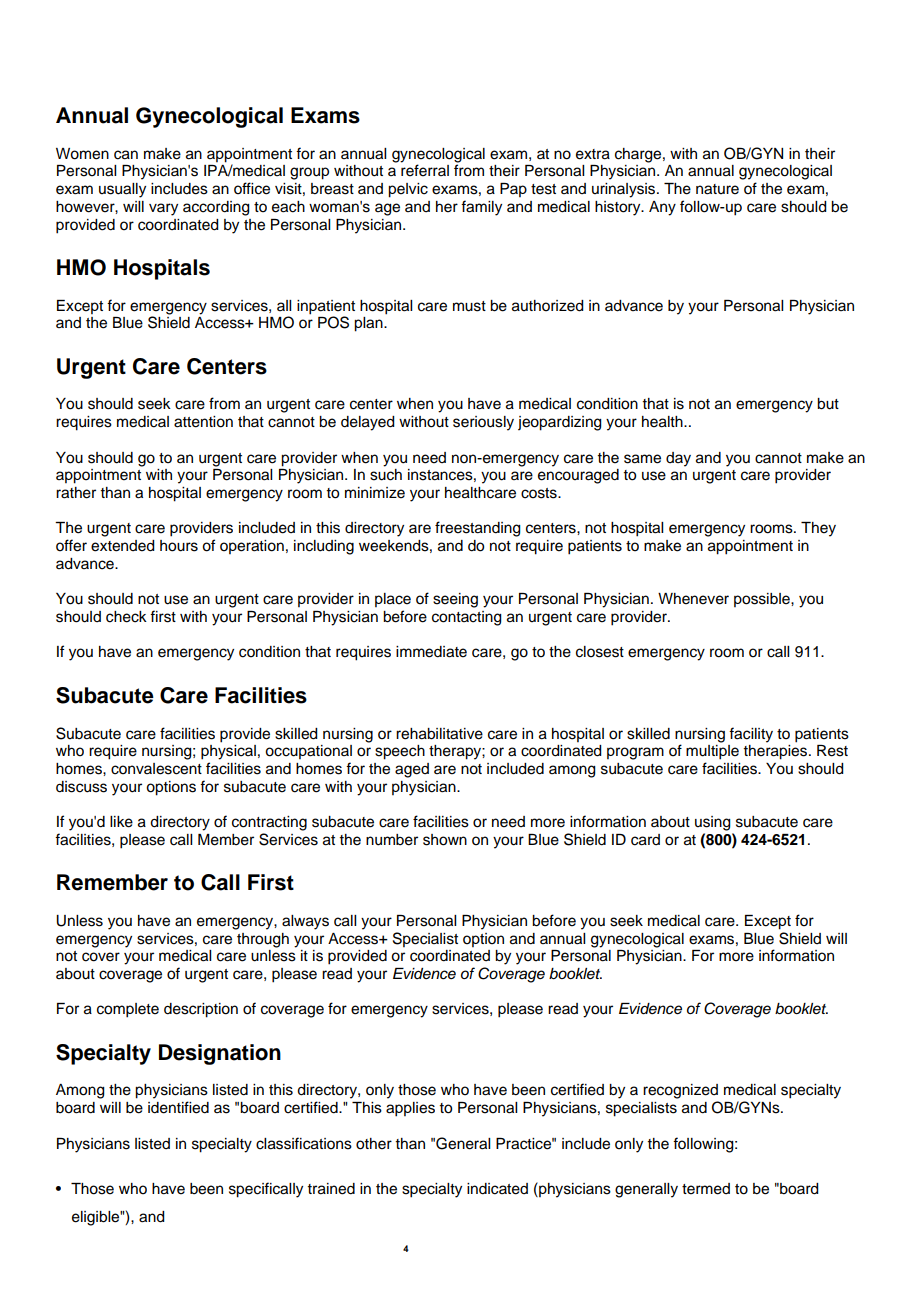  What do you see at coordinates (126, 617) in the document?
I see `check` at bounding box center [126, 617].
